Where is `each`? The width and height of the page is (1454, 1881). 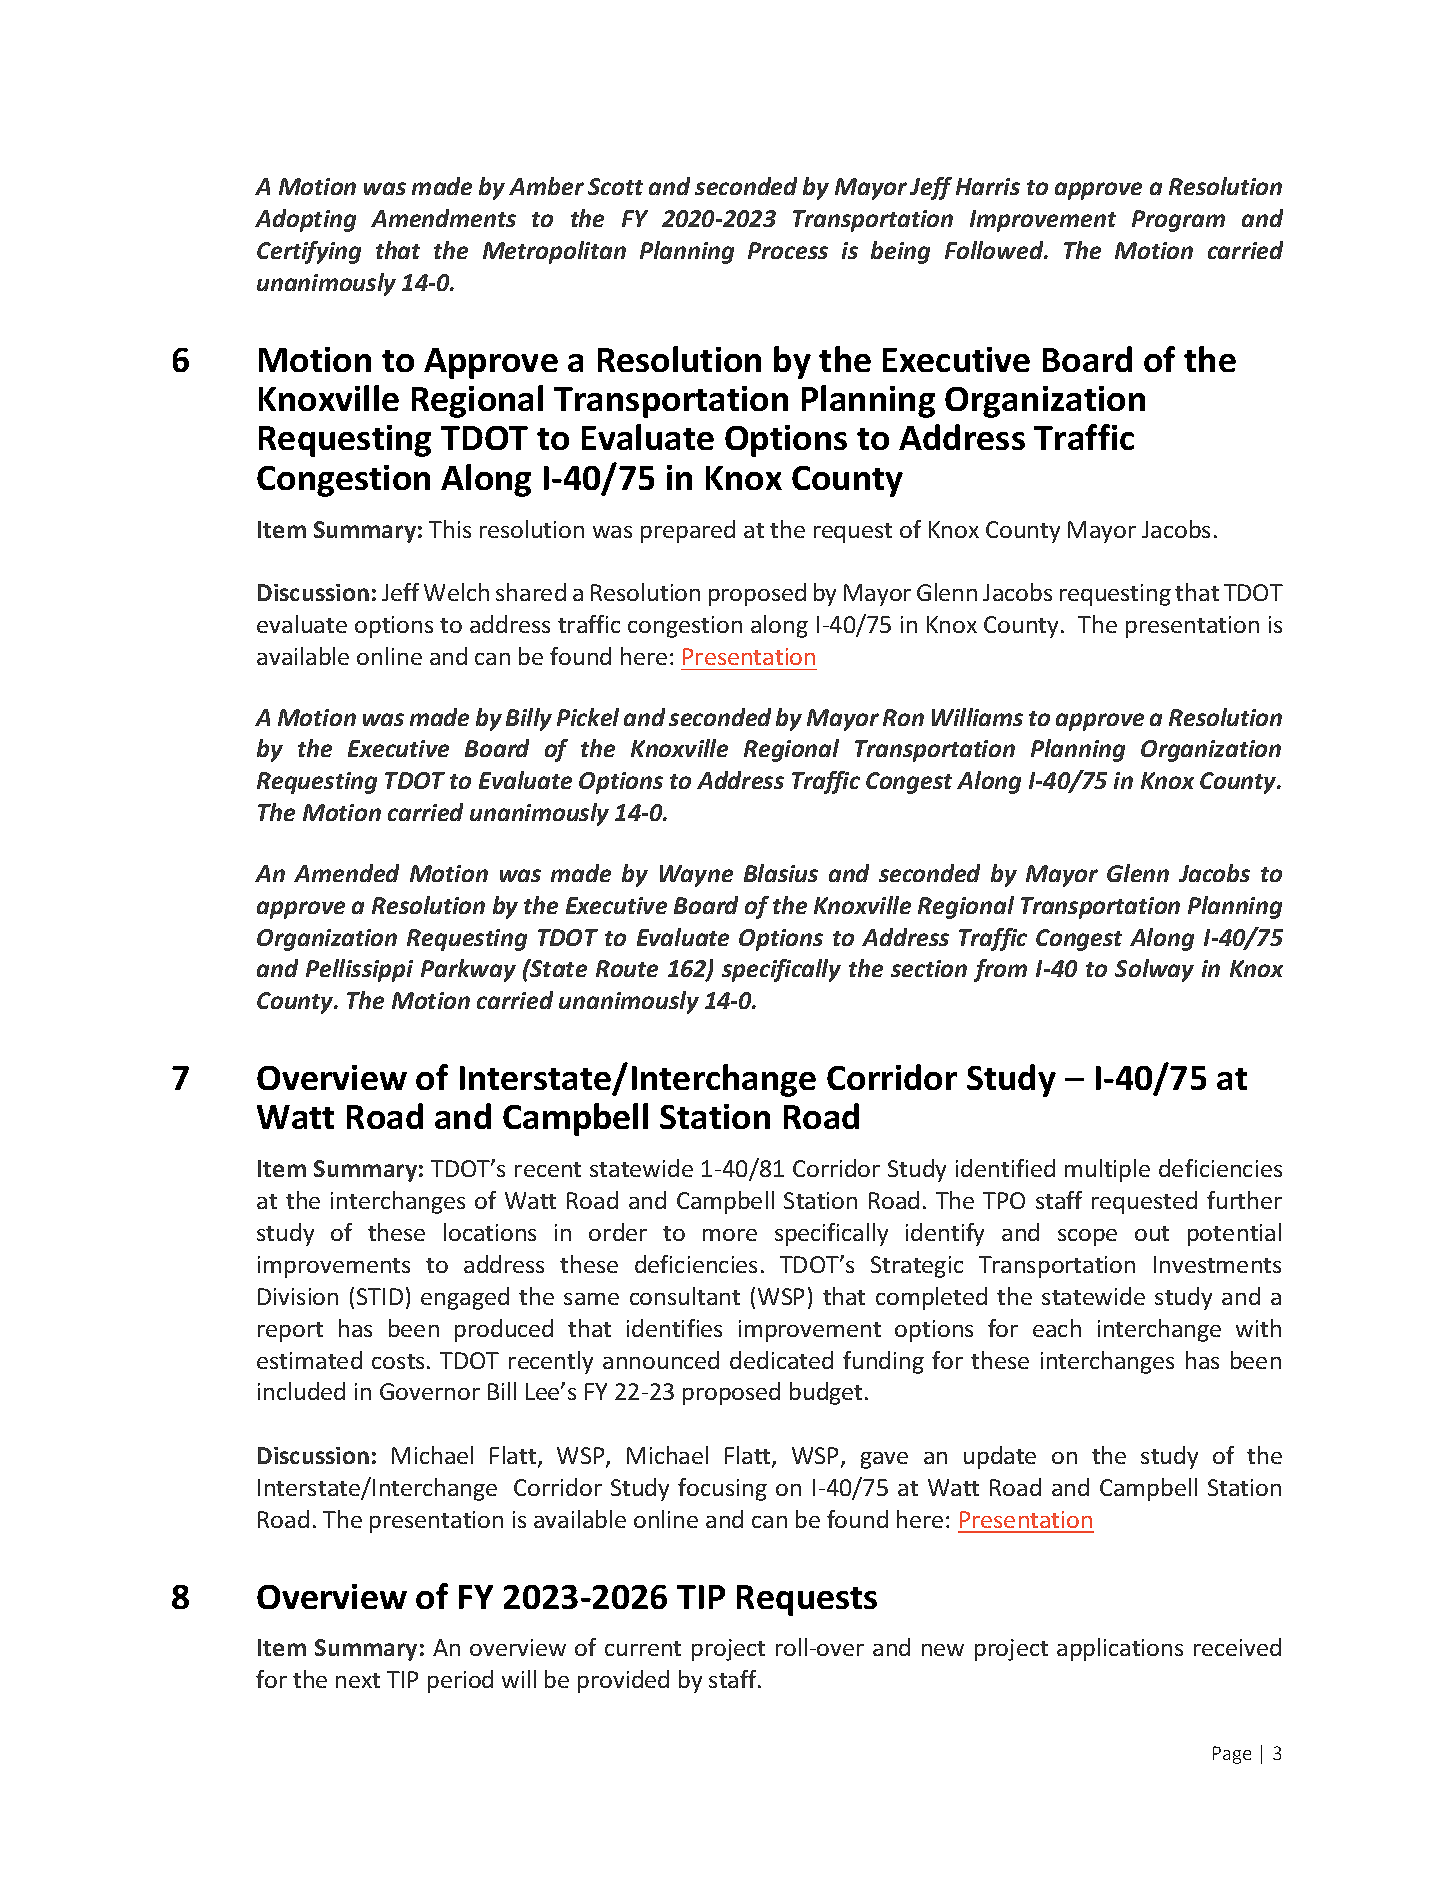
each is located at coordinates (1057, 1328).
